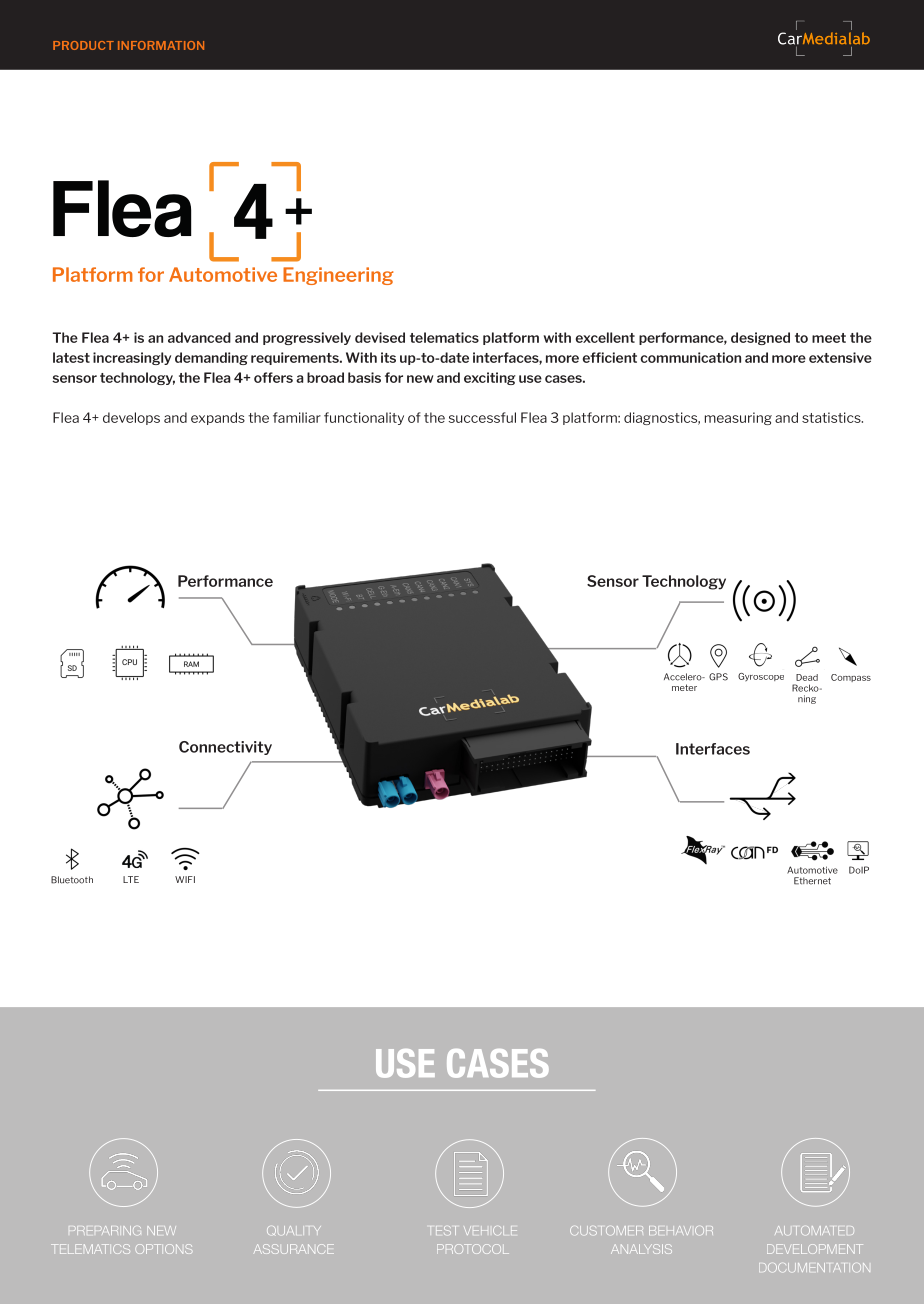  What do you see at coordinates (760, 338) in the screenshot?
I see `designed` at bounding box center [760, 338].
